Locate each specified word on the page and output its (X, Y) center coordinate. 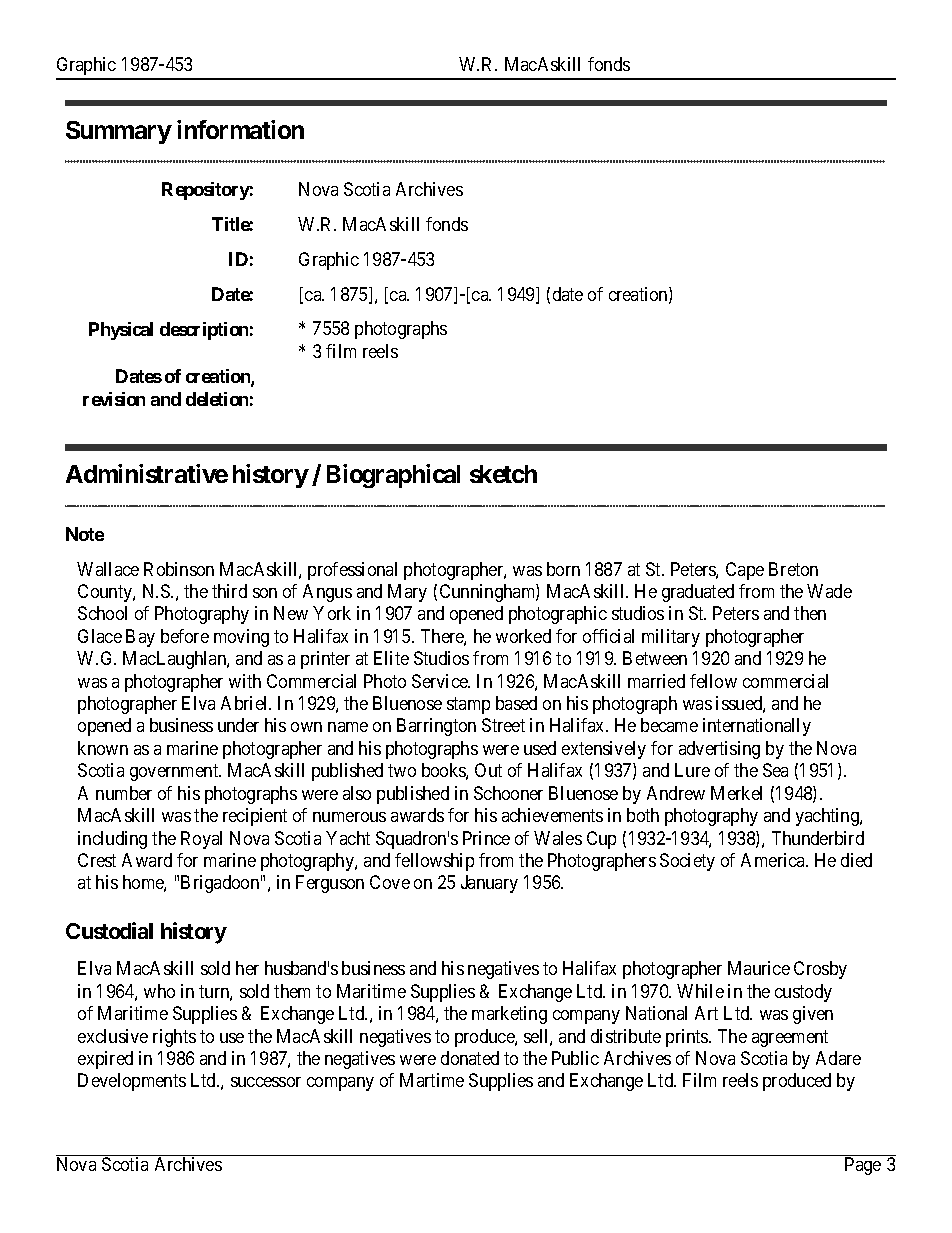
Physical (121, 331)
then (810, 613)
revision (114, 399)
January (489, 884)
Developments (132, 1082)
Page (863, 1166)
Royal (201, 840)
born (563, 569)
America (774, 860)
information (240, 129)
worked (523, 636)
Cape (745, 571)
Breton (793, 569)
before (185, 636)
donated (470, 1058)
